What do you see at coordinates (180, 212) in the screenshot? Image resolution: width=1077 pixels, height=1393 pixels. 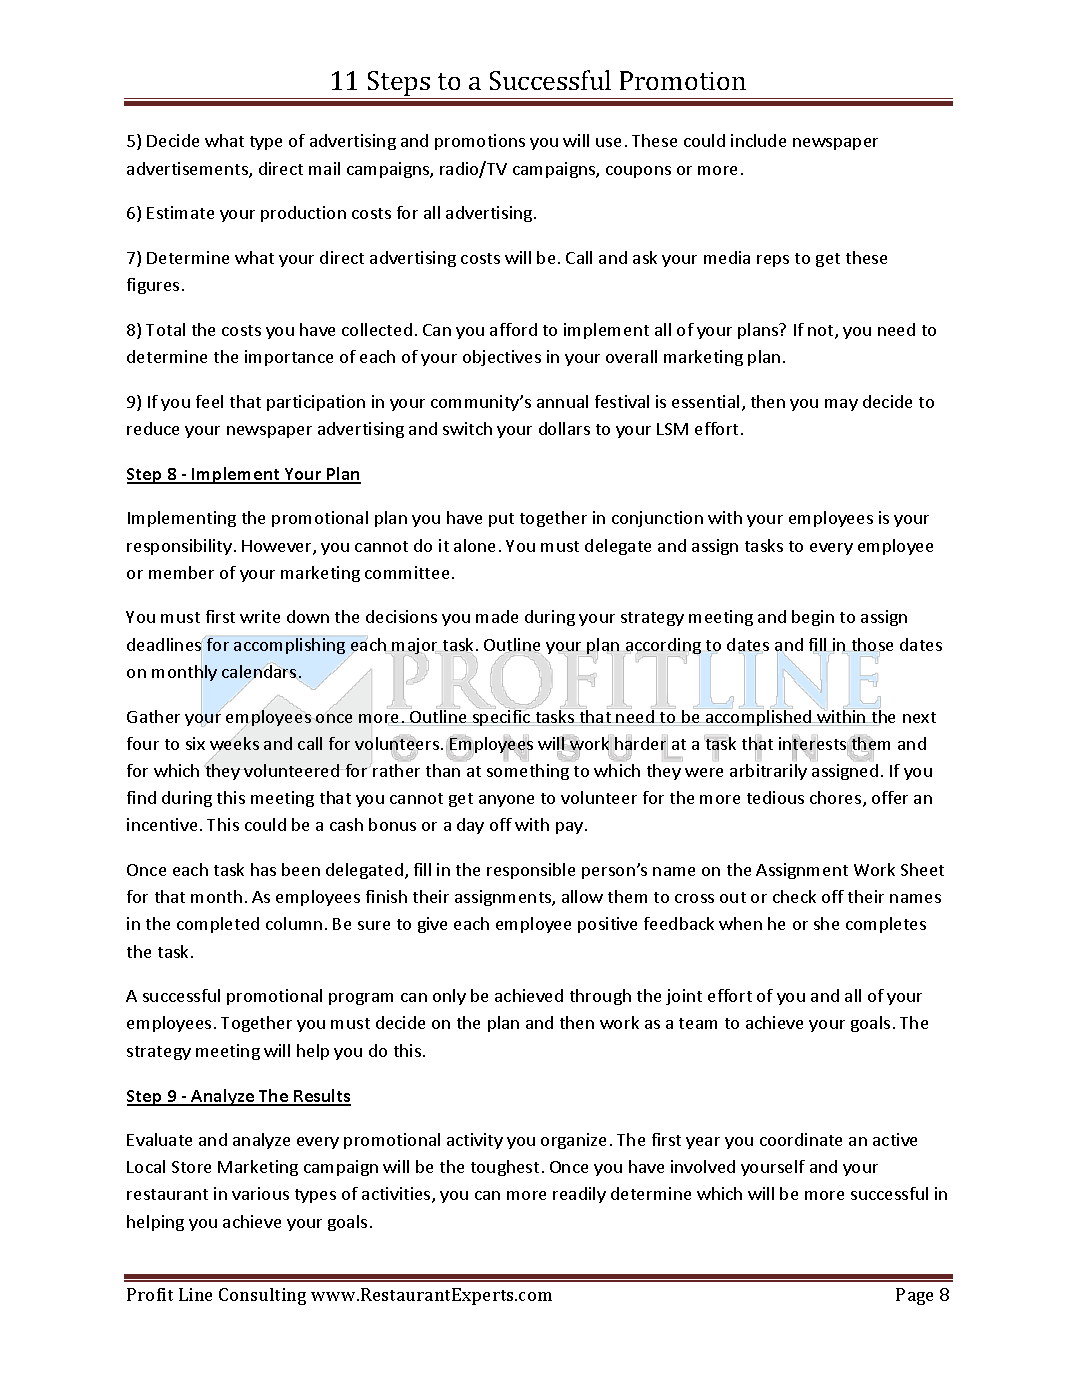 I see `Estimate` at bounding box center [180, 212].
